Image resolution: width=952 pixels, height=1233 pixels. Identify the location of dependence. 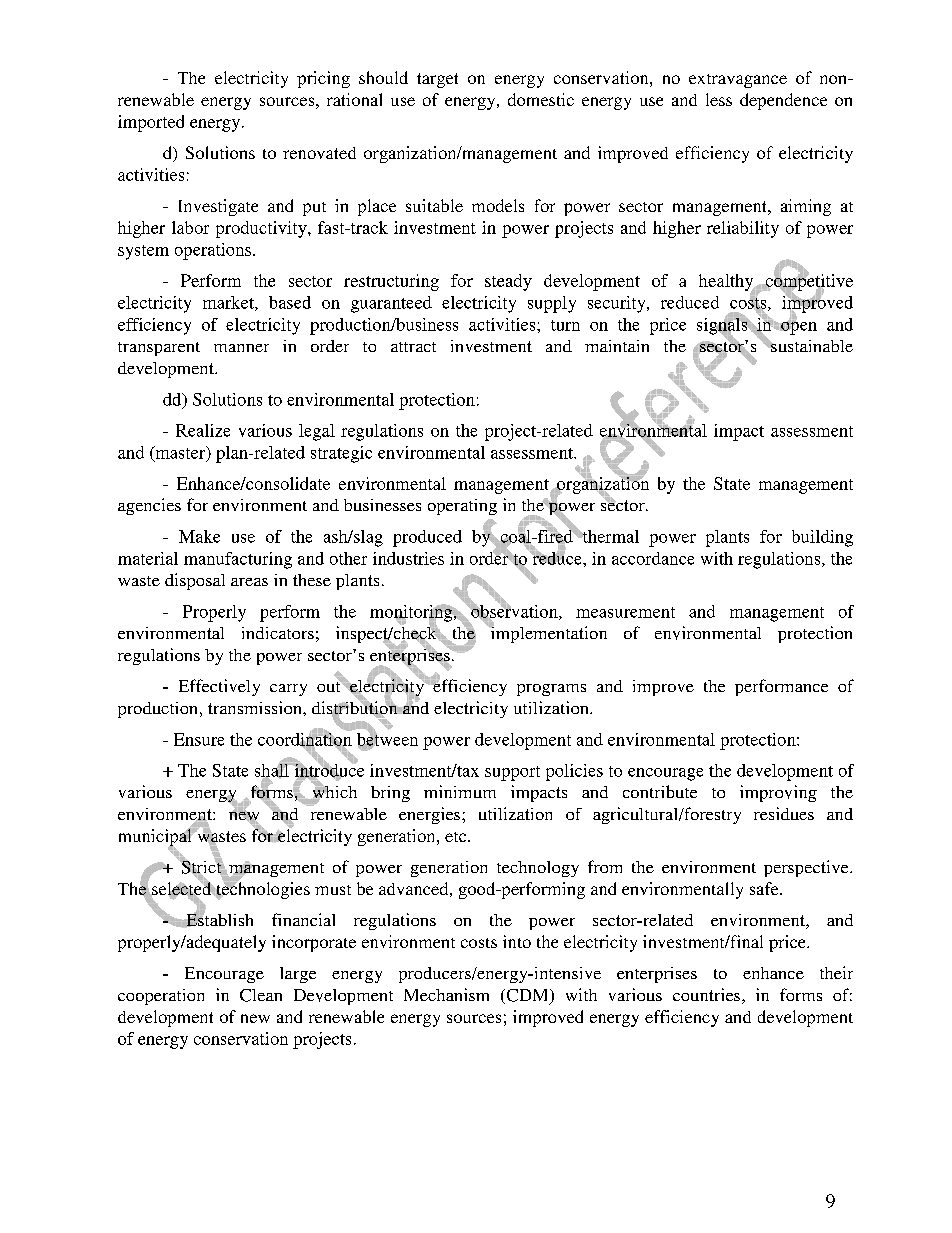
(783, 101).
